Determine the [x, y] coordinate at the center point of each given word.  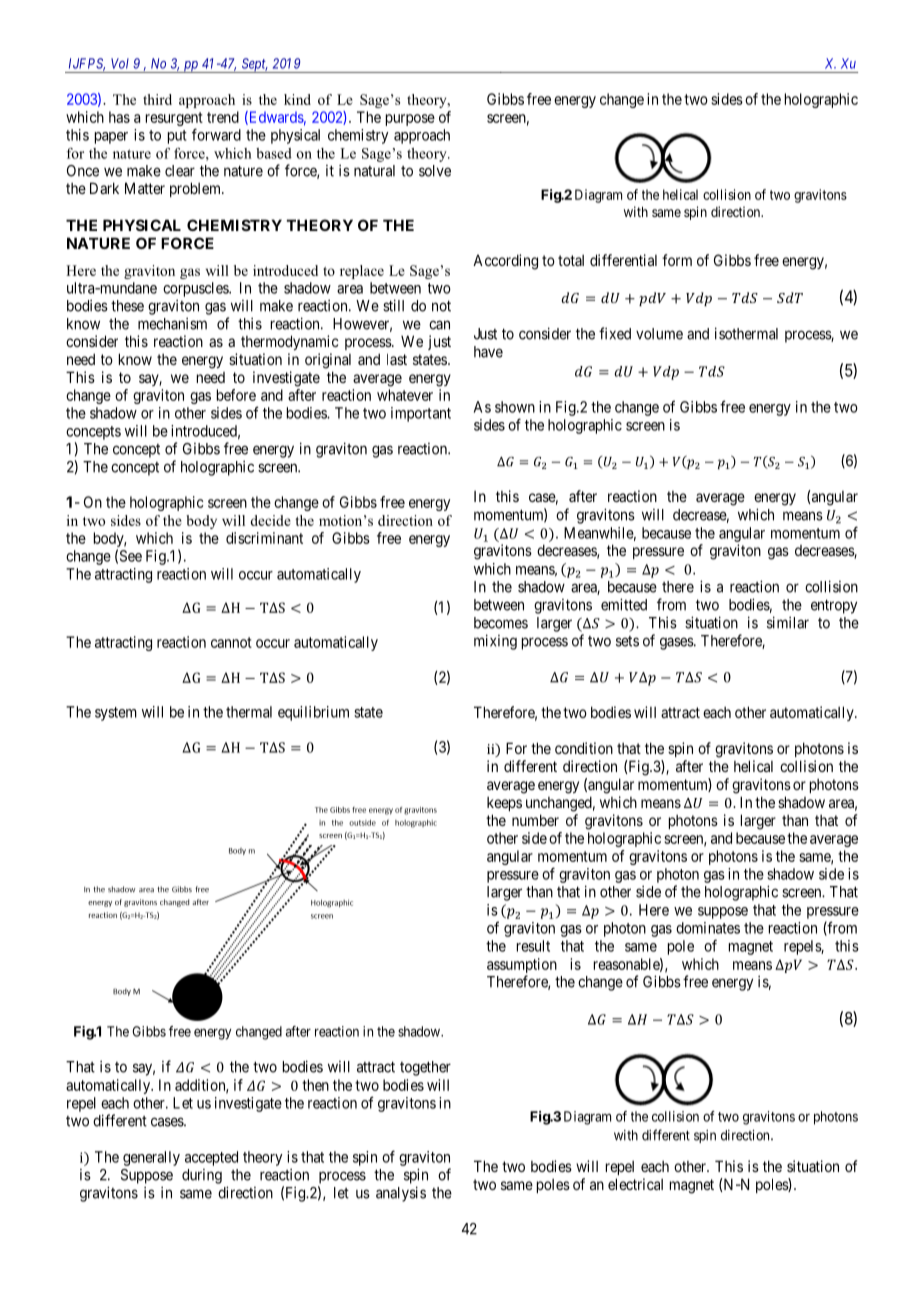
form [677, 260]
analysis [401, 1194]
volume [659, 334]
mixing [495, 642]
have [488, 352]
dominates [708, 928]
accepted [211, 1158]
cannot [231, 642]
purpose [410, 120]
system [116, 714]
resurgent [174, 120]
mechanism [172, 323]
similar [788, 622]
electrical [635, 1184]
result [533, 946]
